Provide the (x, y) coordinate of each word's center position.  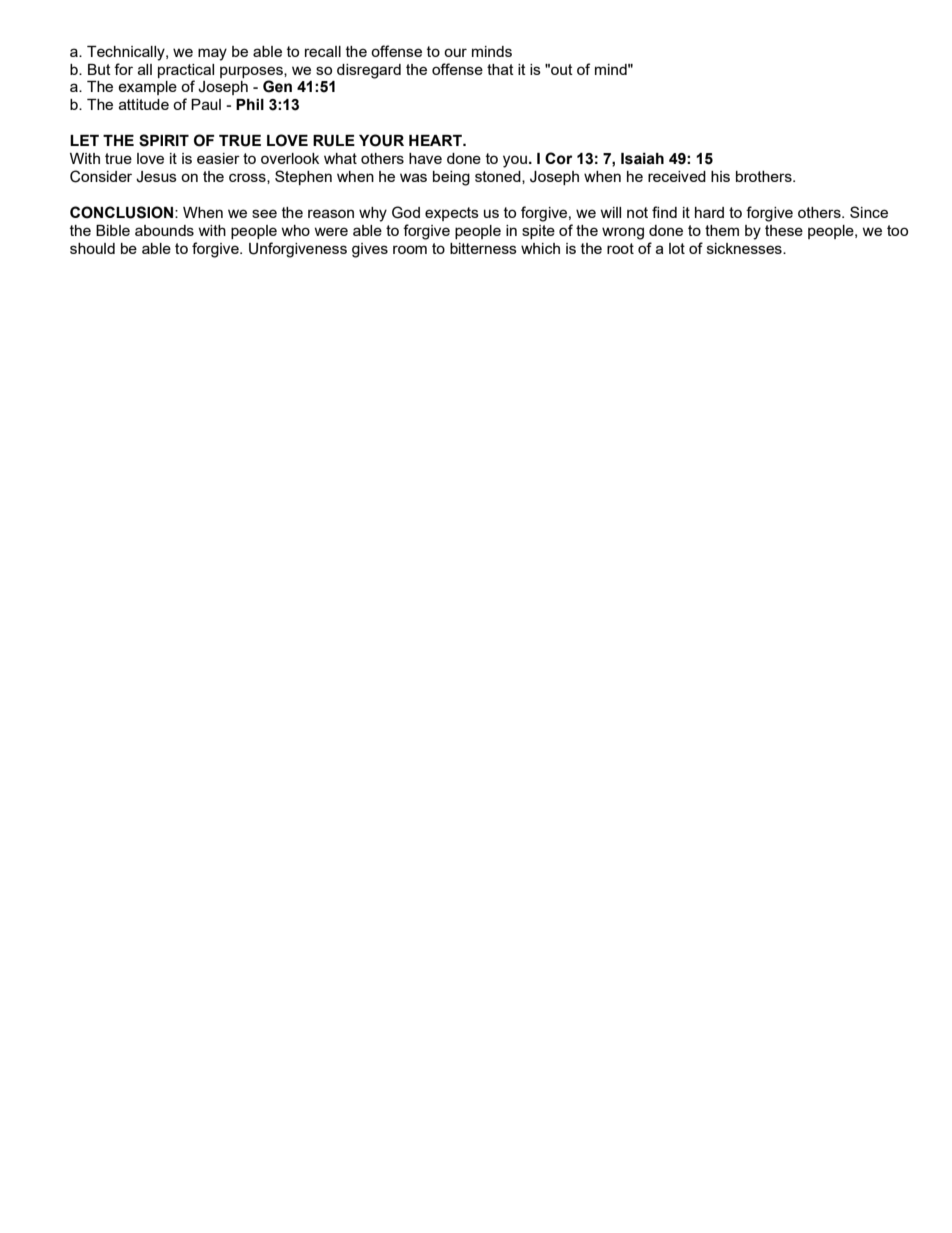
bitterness (483, 248)
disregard (369, 71)
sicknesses (745, 248)
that (500, 69)
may (212, 54)
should (92, 248)
